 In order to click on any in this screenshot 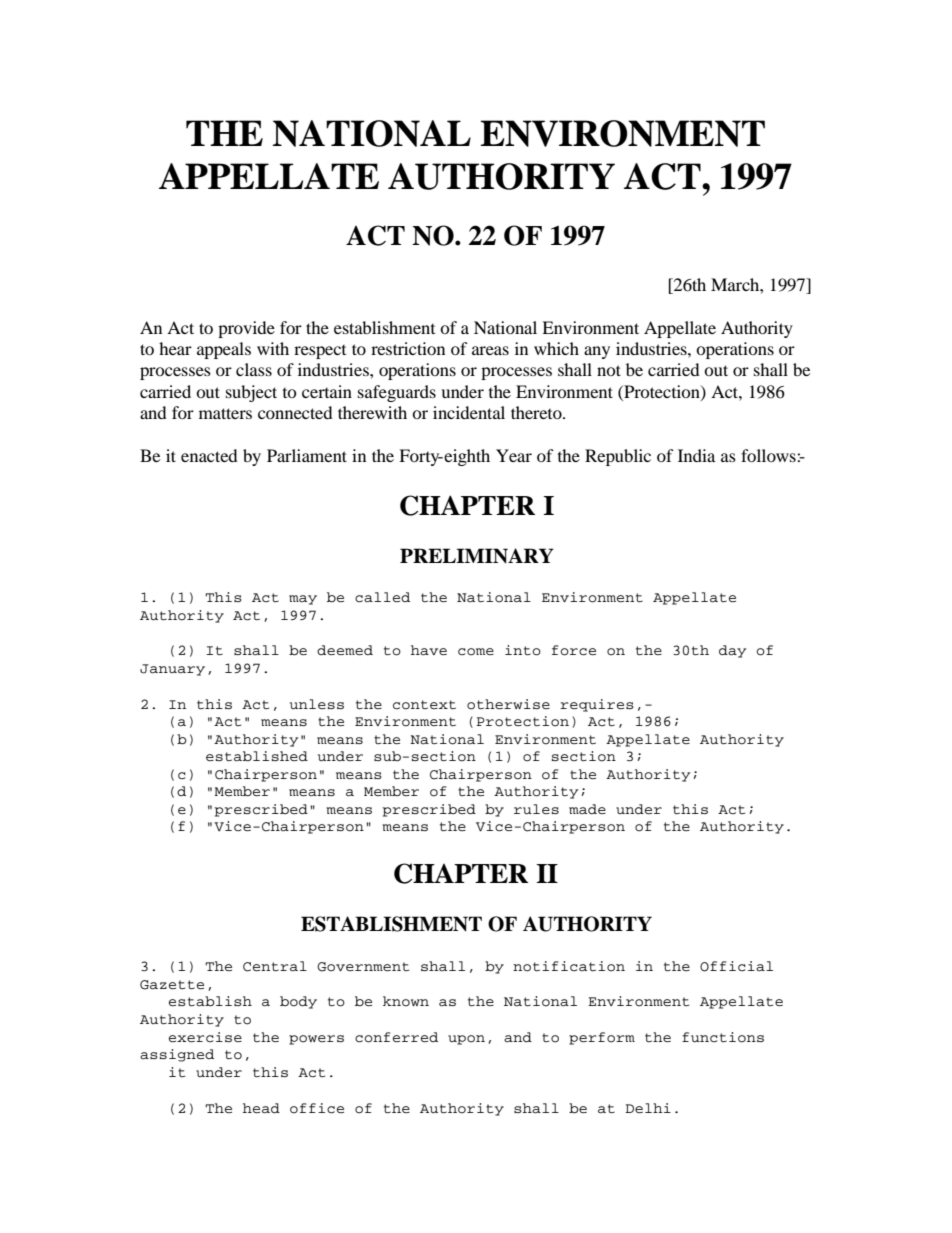, I will do `click(597, 352)`.
